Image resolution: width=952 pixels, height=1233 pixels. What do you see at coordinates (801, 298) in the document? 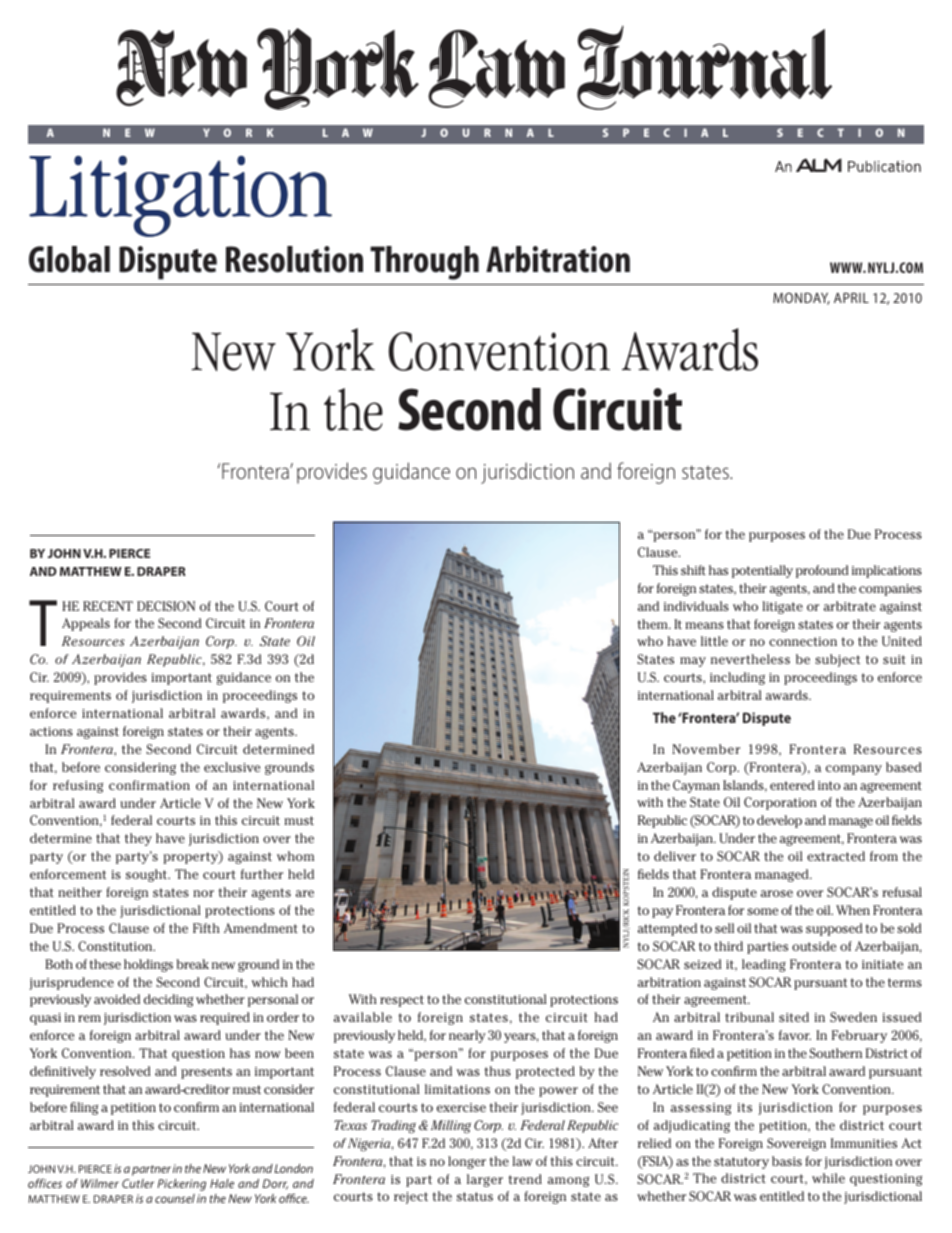
I see `Monday` at bounding box center [801, 298].
